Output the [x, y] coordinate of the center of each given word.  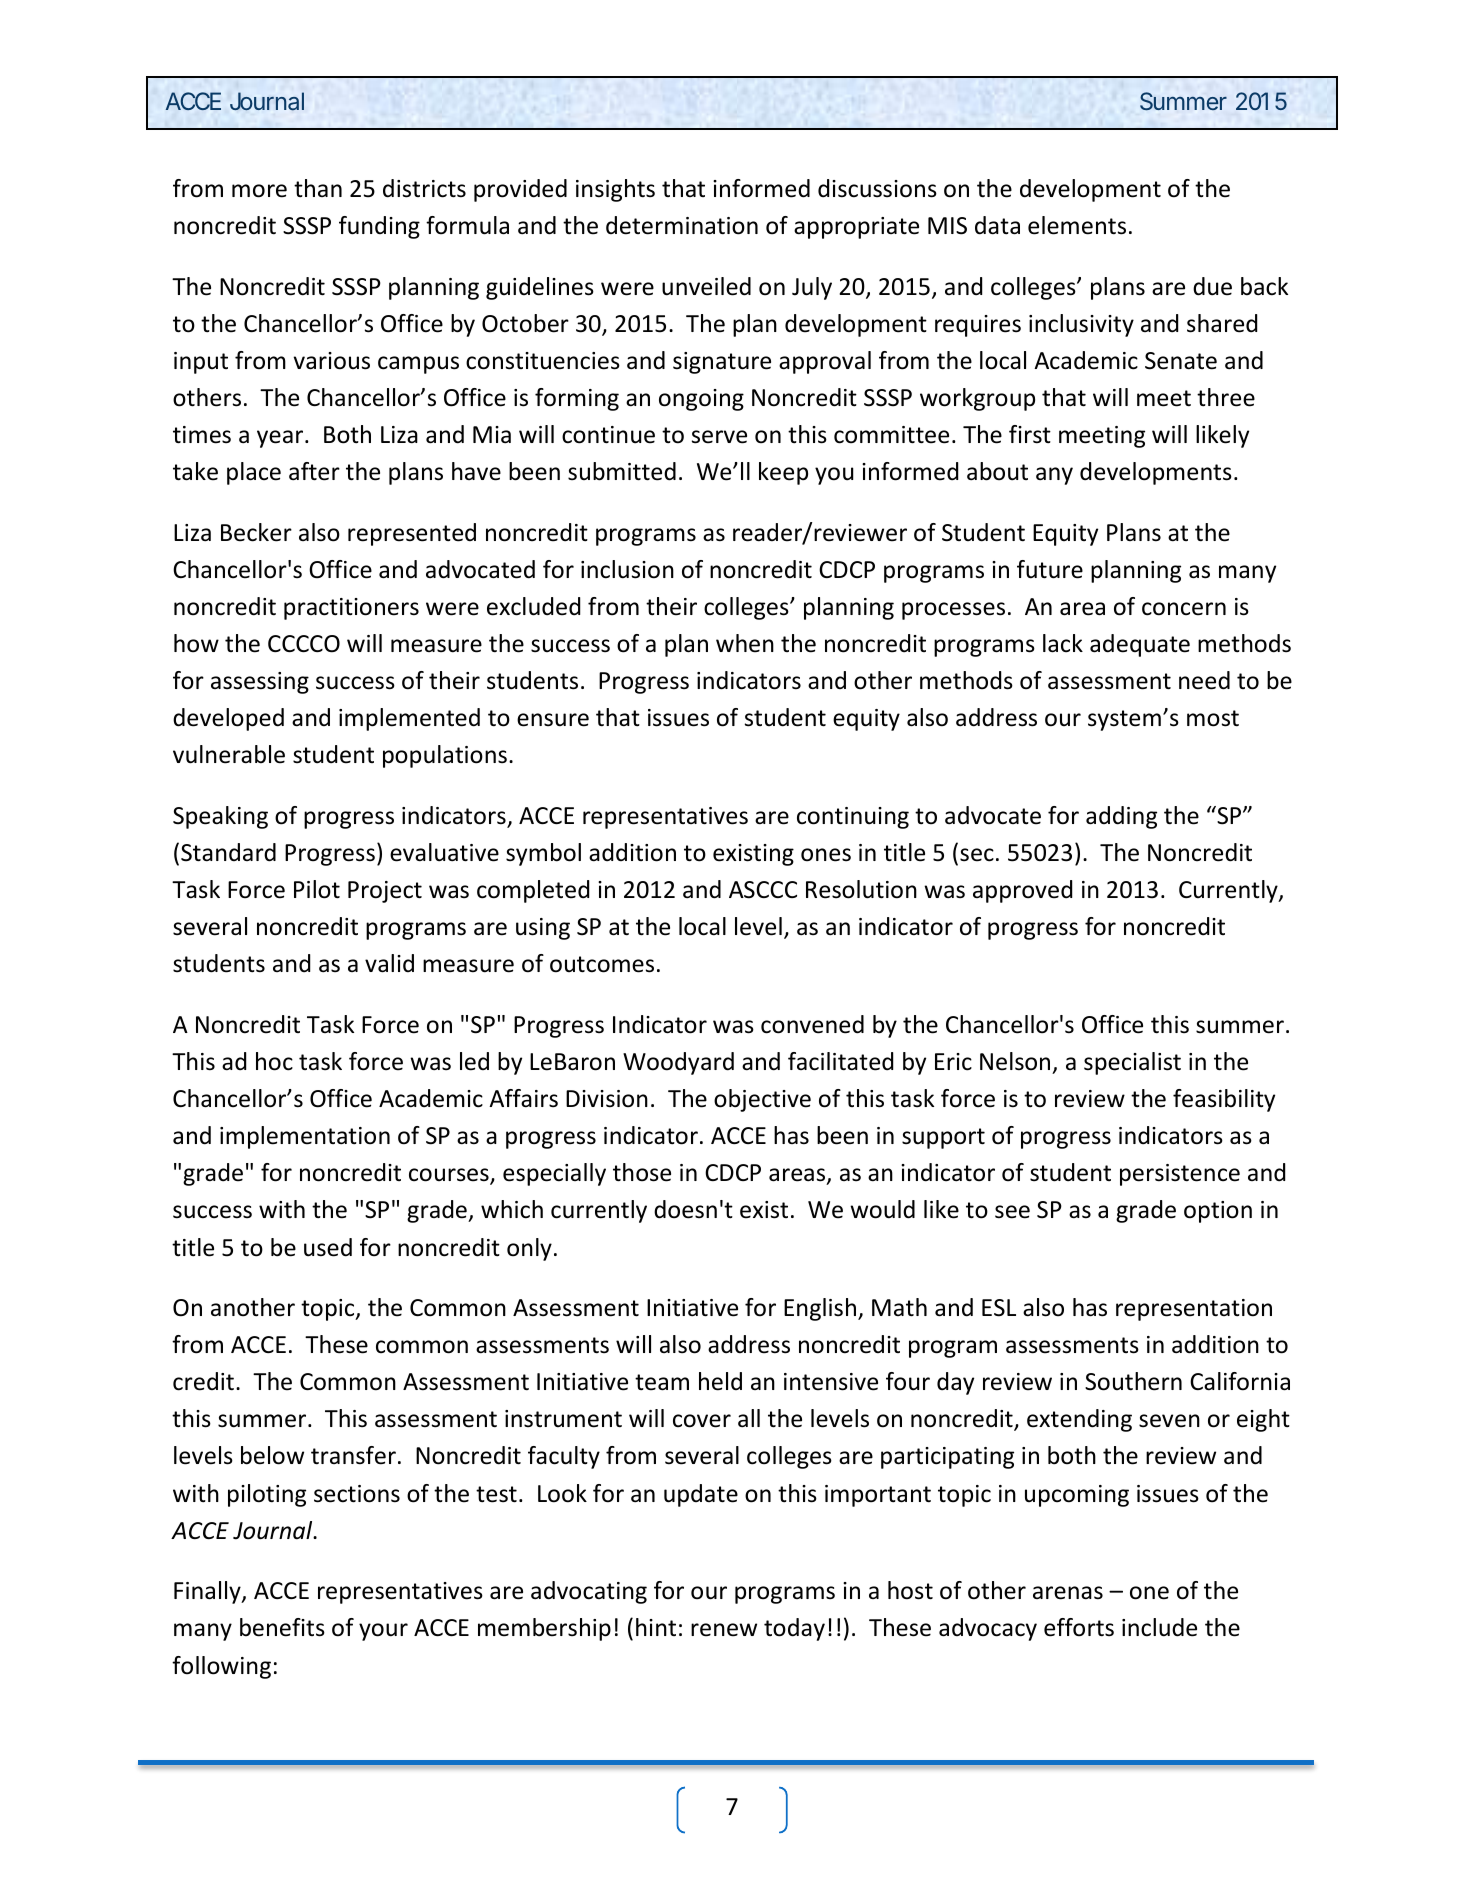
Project [385, 892]
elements [1077, 225]
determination [682, 225]
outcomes [602, 964]
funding [379, 227]
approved [1022, 891]
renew [724, 1630]
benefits [282, 1627]
